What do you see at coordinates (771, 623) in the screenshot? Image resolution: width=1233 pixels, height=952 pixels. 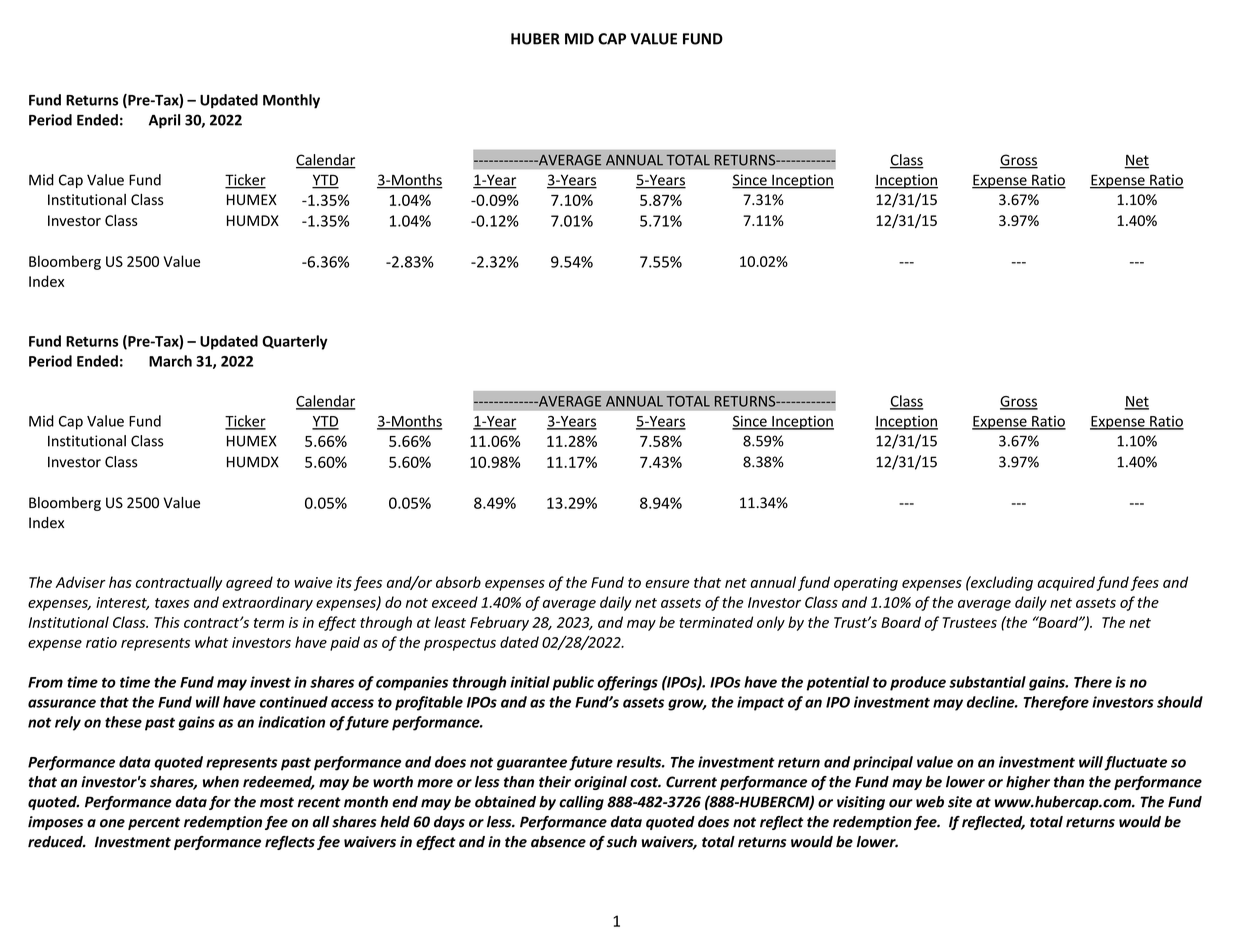 I see `only` at bounding box center [771, 623].
